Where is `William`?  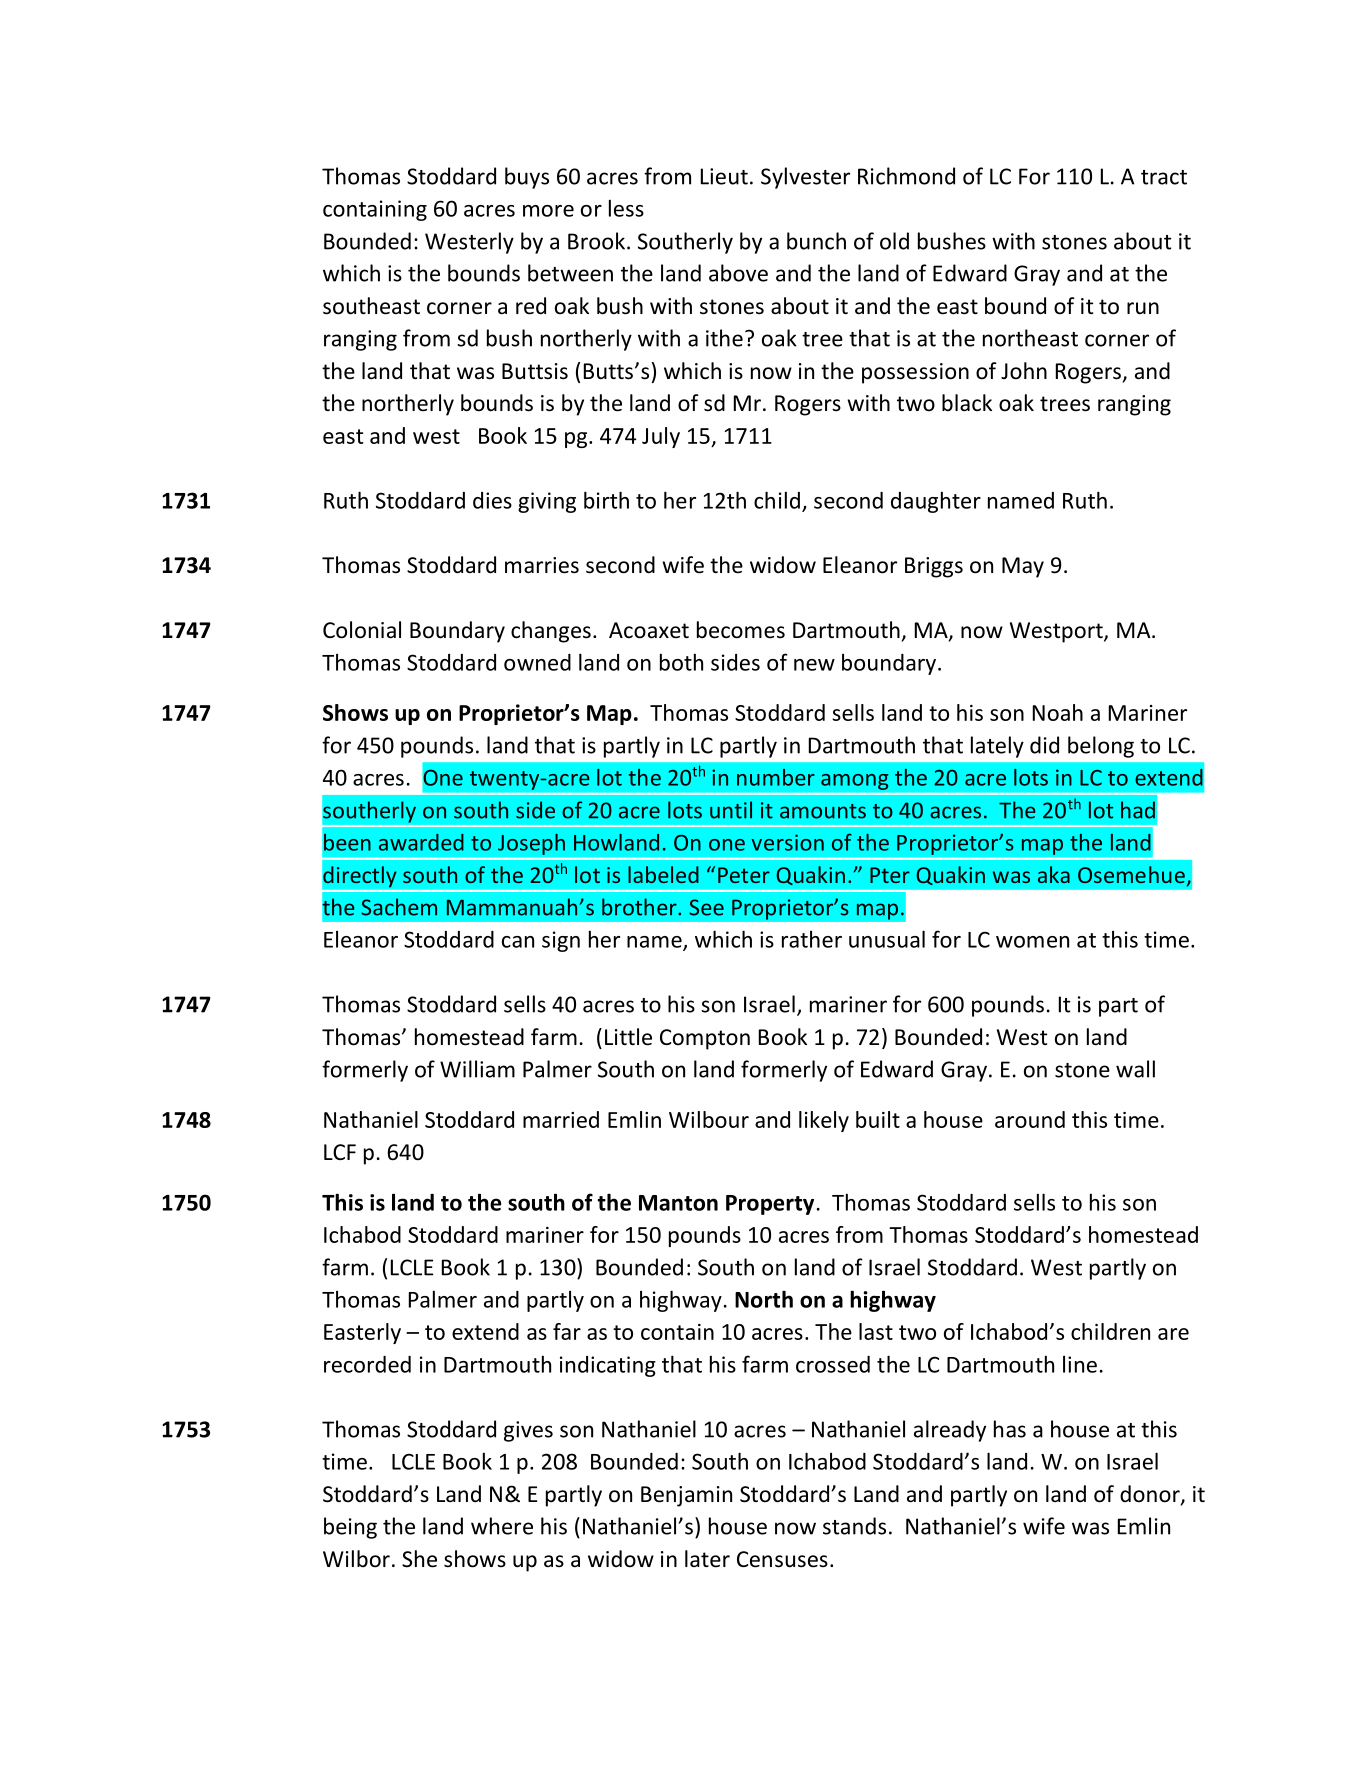 William is located at coordinates (477, 1069).
